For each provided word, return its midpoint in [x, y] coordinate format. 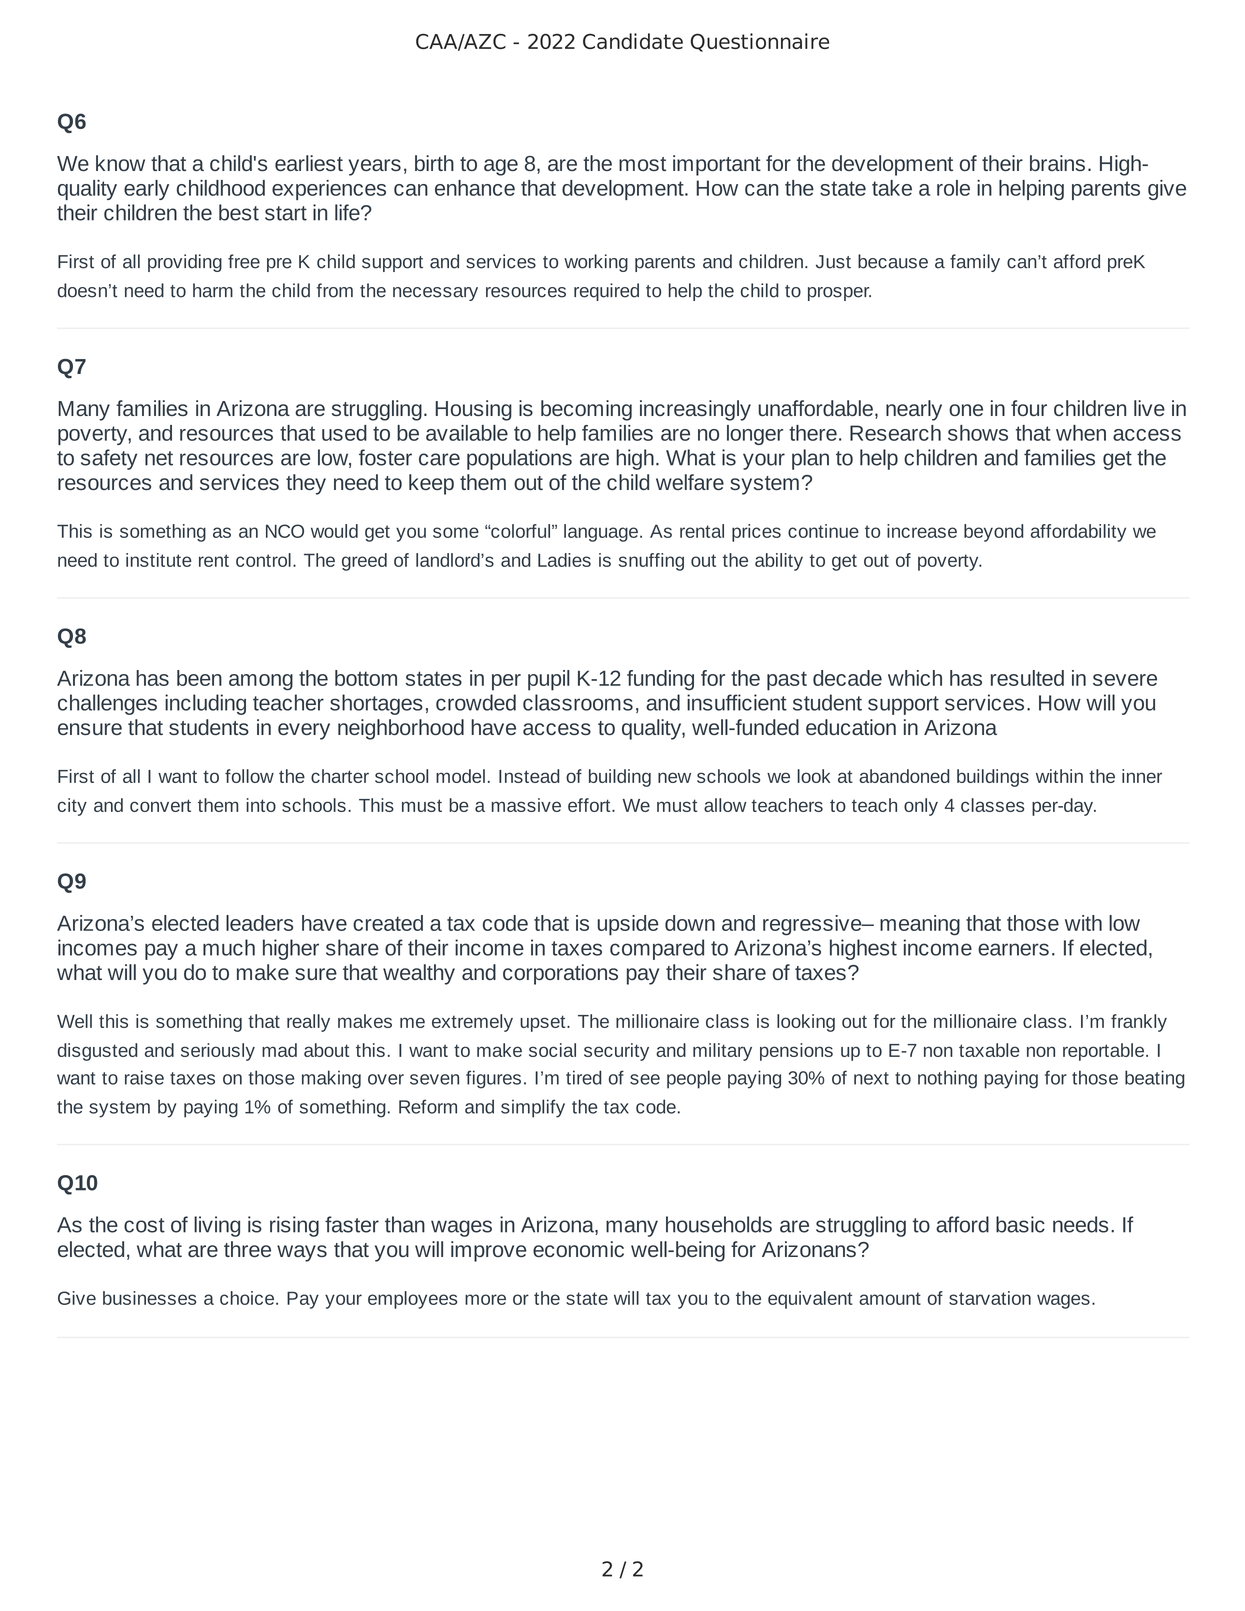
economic [578, 1249]
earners [1013, 949]
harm [213, 290]
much [229, 947]
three [247, 1249]
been [199, 678]
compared [657, 949]
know [120, 163]
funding [660, 680]
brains [1057, 163]
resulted [1027, 678]
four [1029, 408]
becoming [586, 410]
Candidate [633, 41]
